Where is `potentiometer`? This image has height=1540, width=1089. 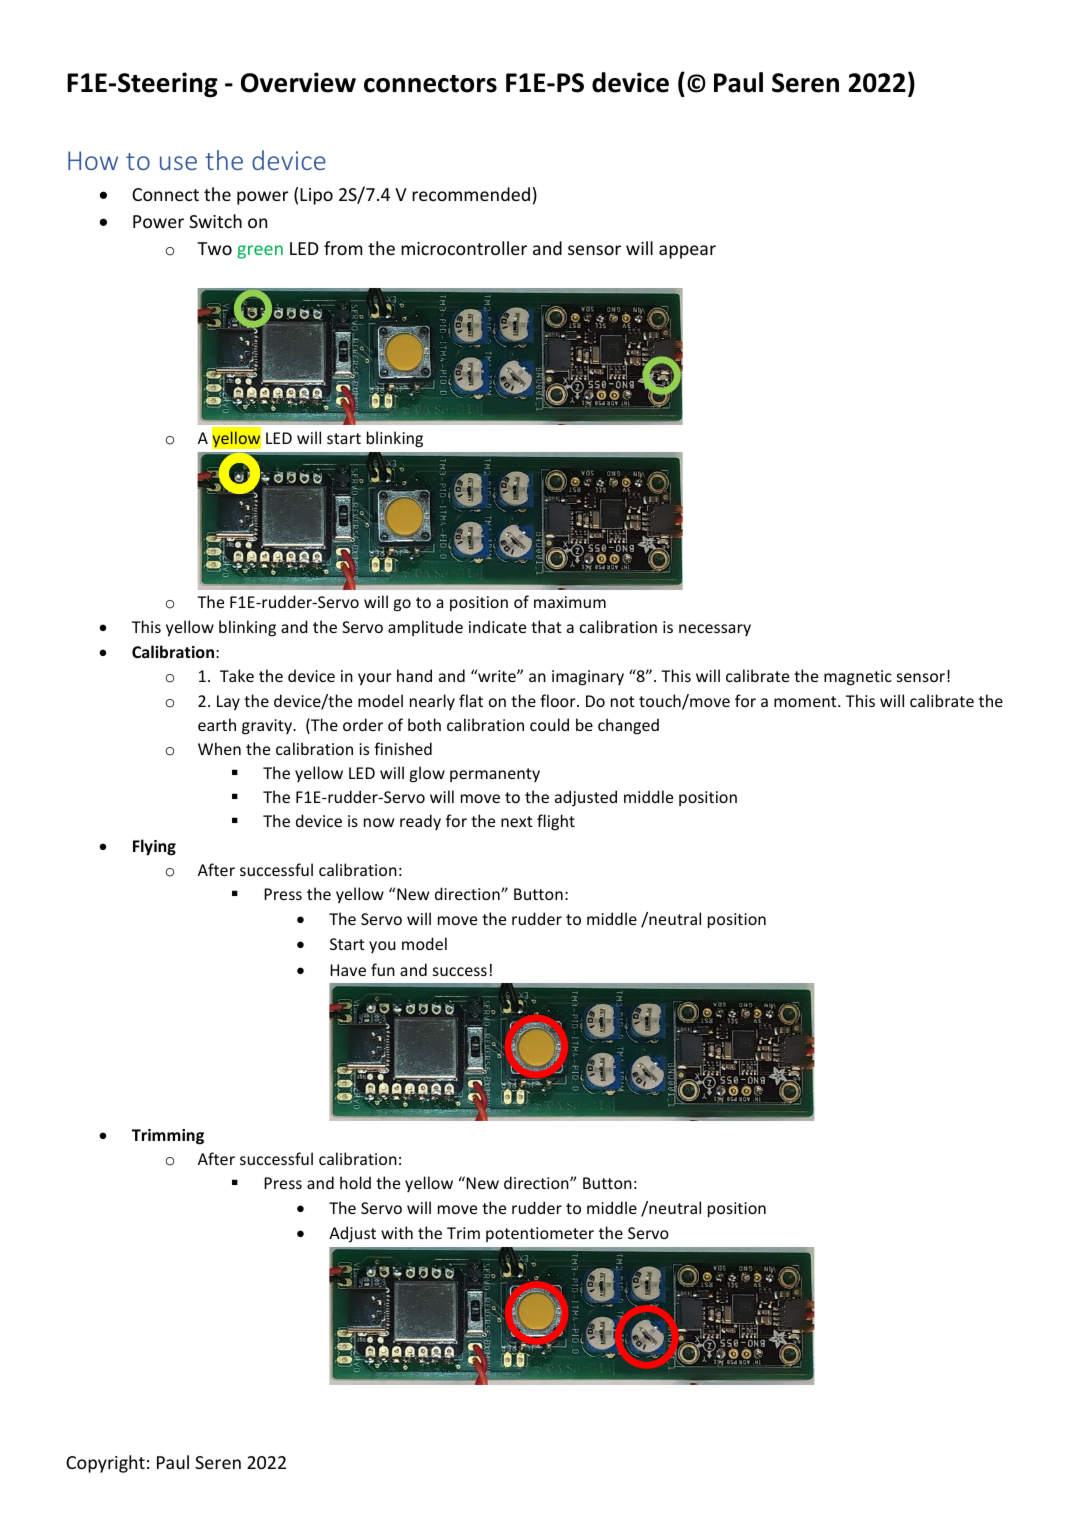 potentiometer is located at coordinates (540, 1234).
